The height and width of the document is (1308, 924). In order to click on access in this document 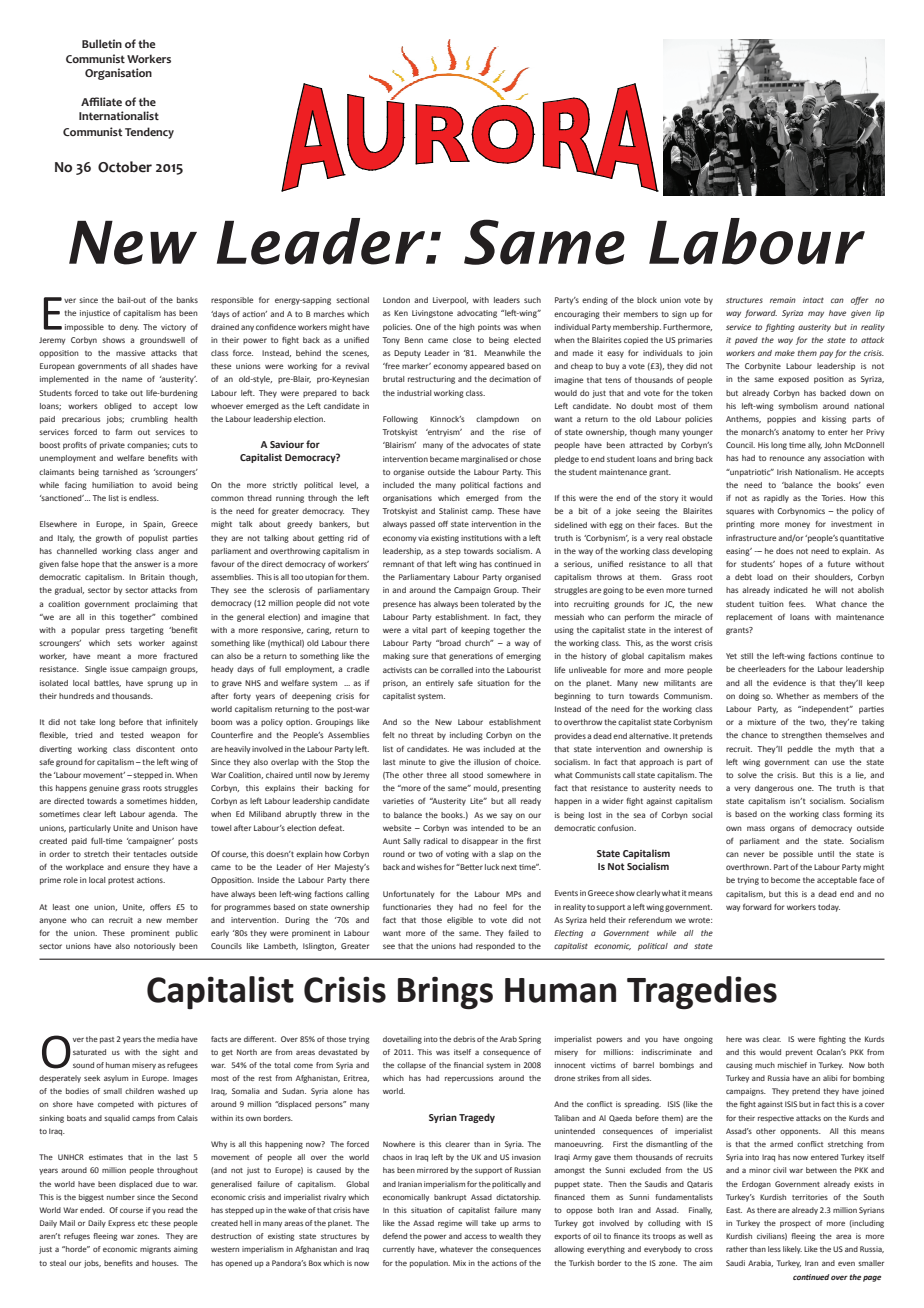, I will do `click(475, 1236)`.
